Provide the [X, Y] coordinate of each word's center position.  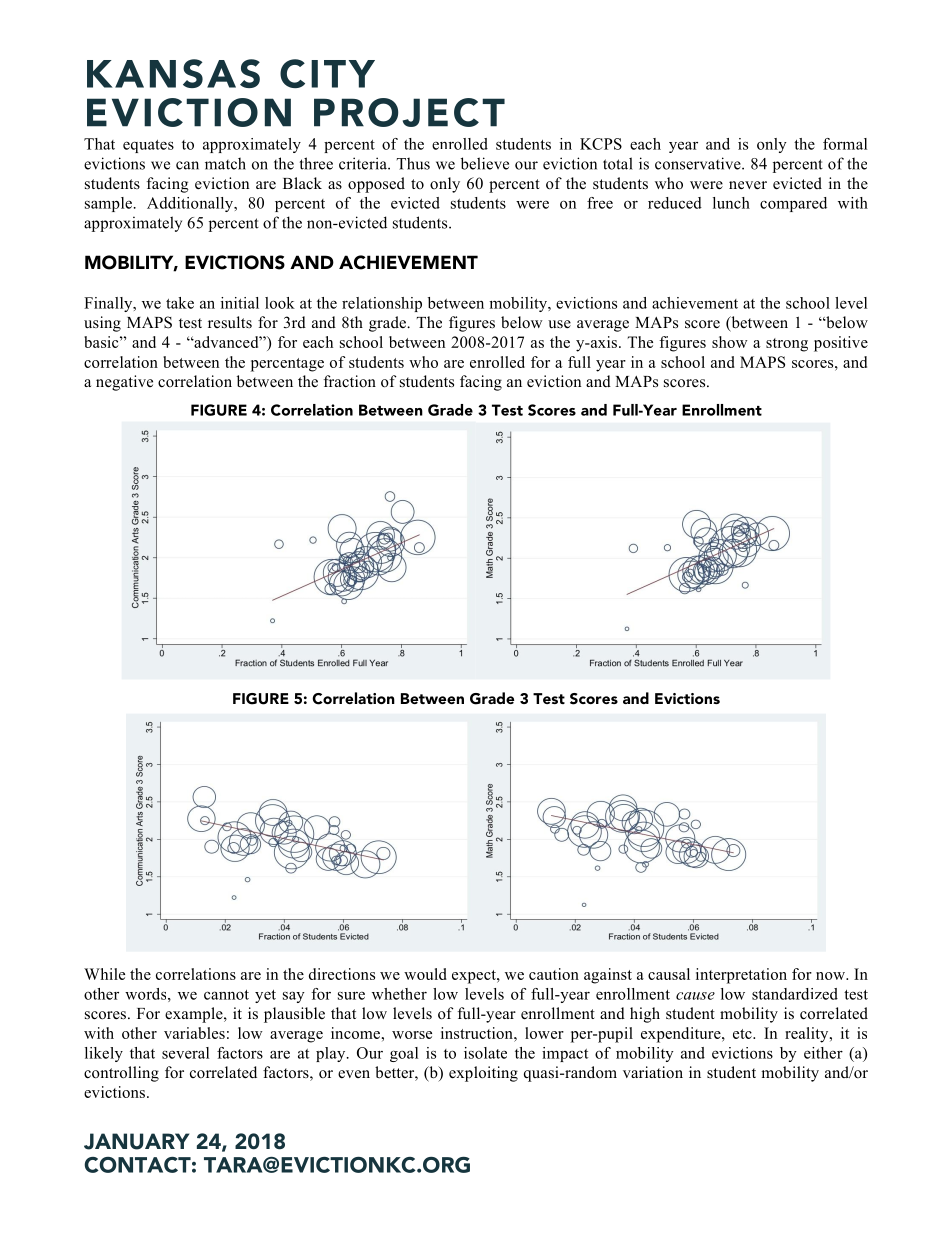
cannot [226, 995]
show [730, 342]
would [425, 974]
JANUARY [136, 1141]
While [104, 974]
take [180, 303]
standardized [795, 994]
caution [554, 974]
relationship [382, 304]
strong [787, 345]
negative [124, 383]
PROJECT [409, 112]
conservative [699, 163]
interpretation [741, 976]
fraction [350, 381]
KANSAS [173, 73]
